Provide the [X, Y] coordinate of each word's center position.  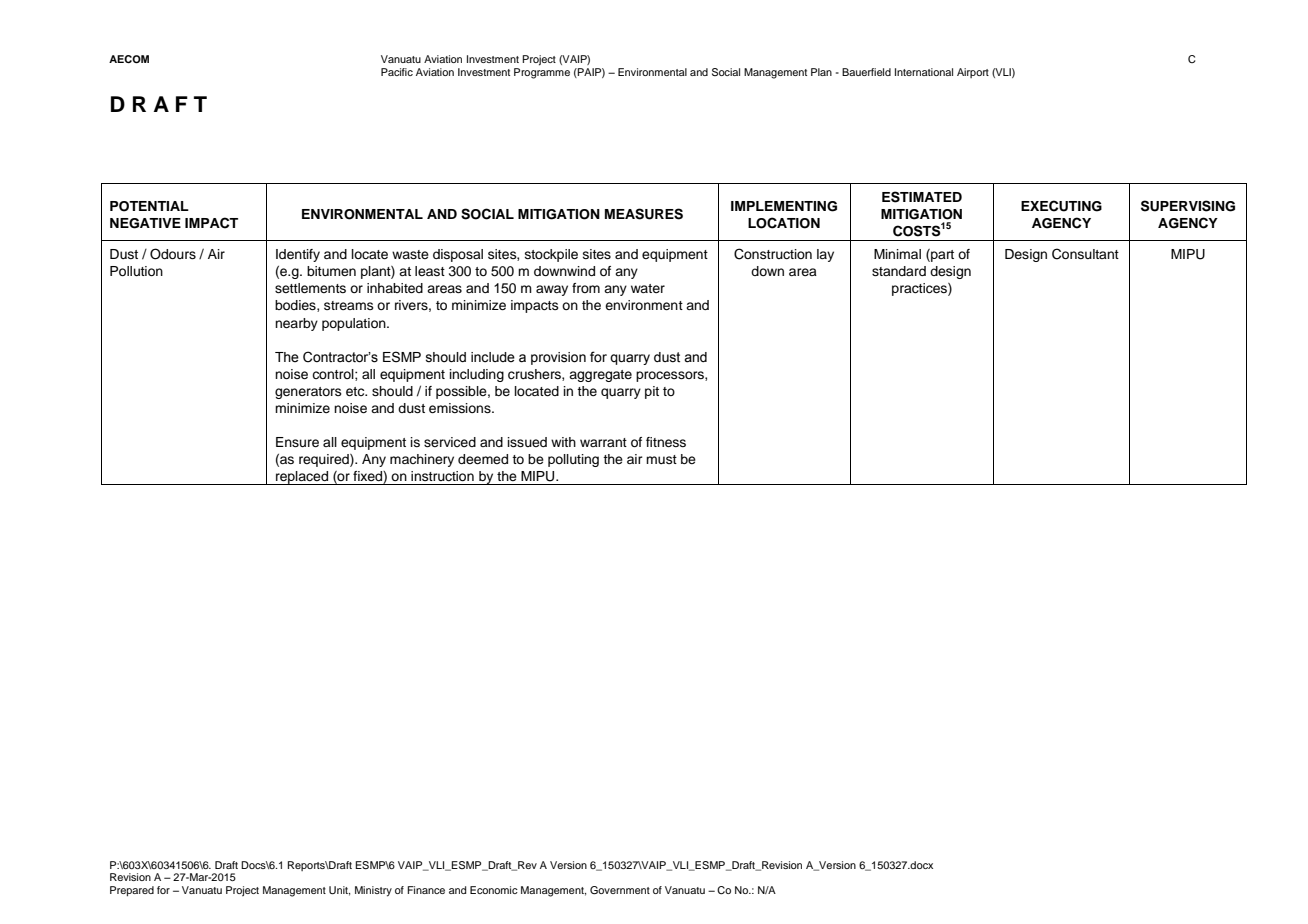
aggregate [600, 376]
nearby [296, 324]
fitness [666, 442]
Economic [494, 890]
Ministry [373, 891]
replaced [302, 478]
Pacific [397, 72]
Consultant [1085, 254]
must [661, 459]
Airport [973, 73]
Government [620, 890]
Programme [542, 73]
